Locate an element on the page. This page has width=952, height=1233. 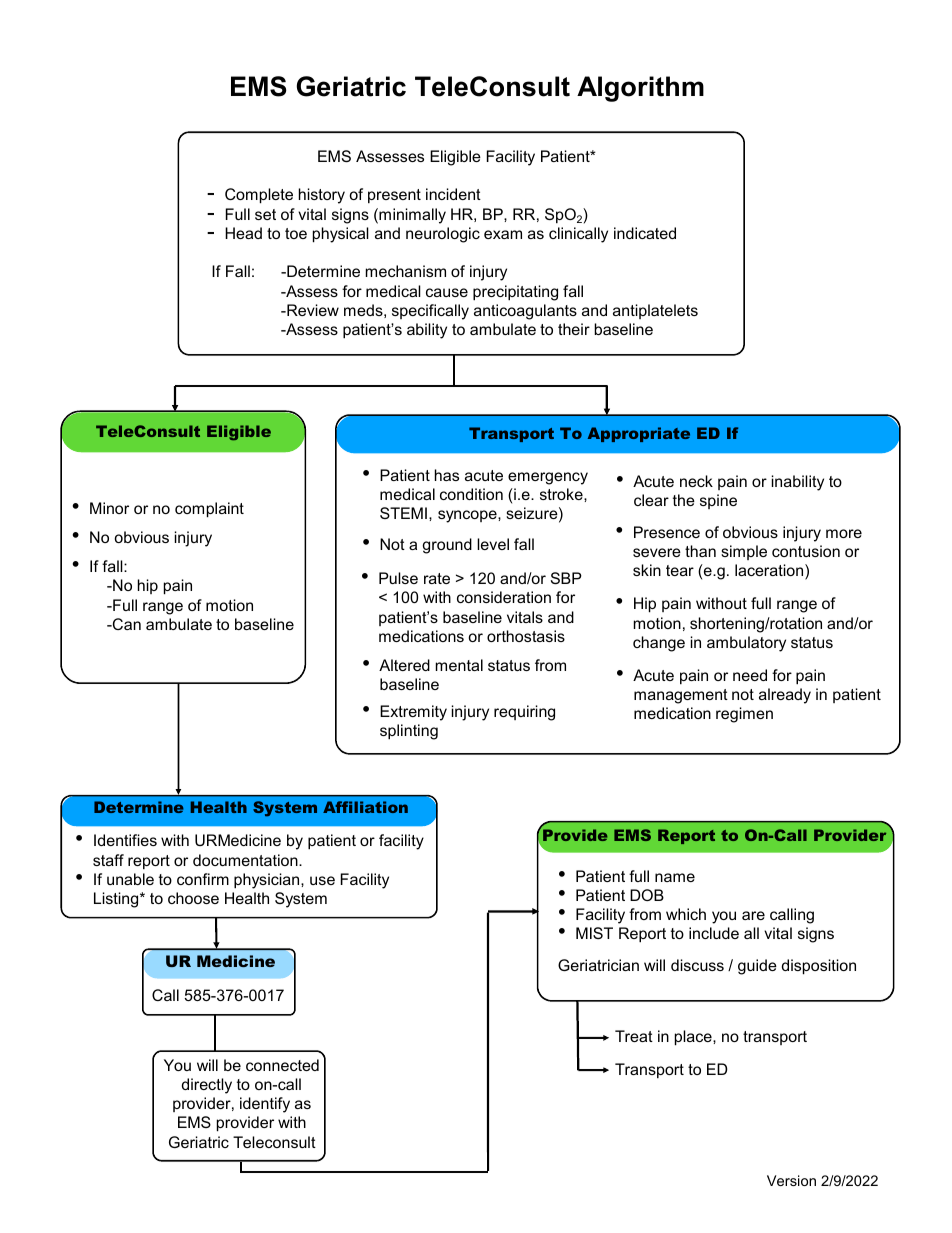
Affiliation is located at coordinates (365, 807).
